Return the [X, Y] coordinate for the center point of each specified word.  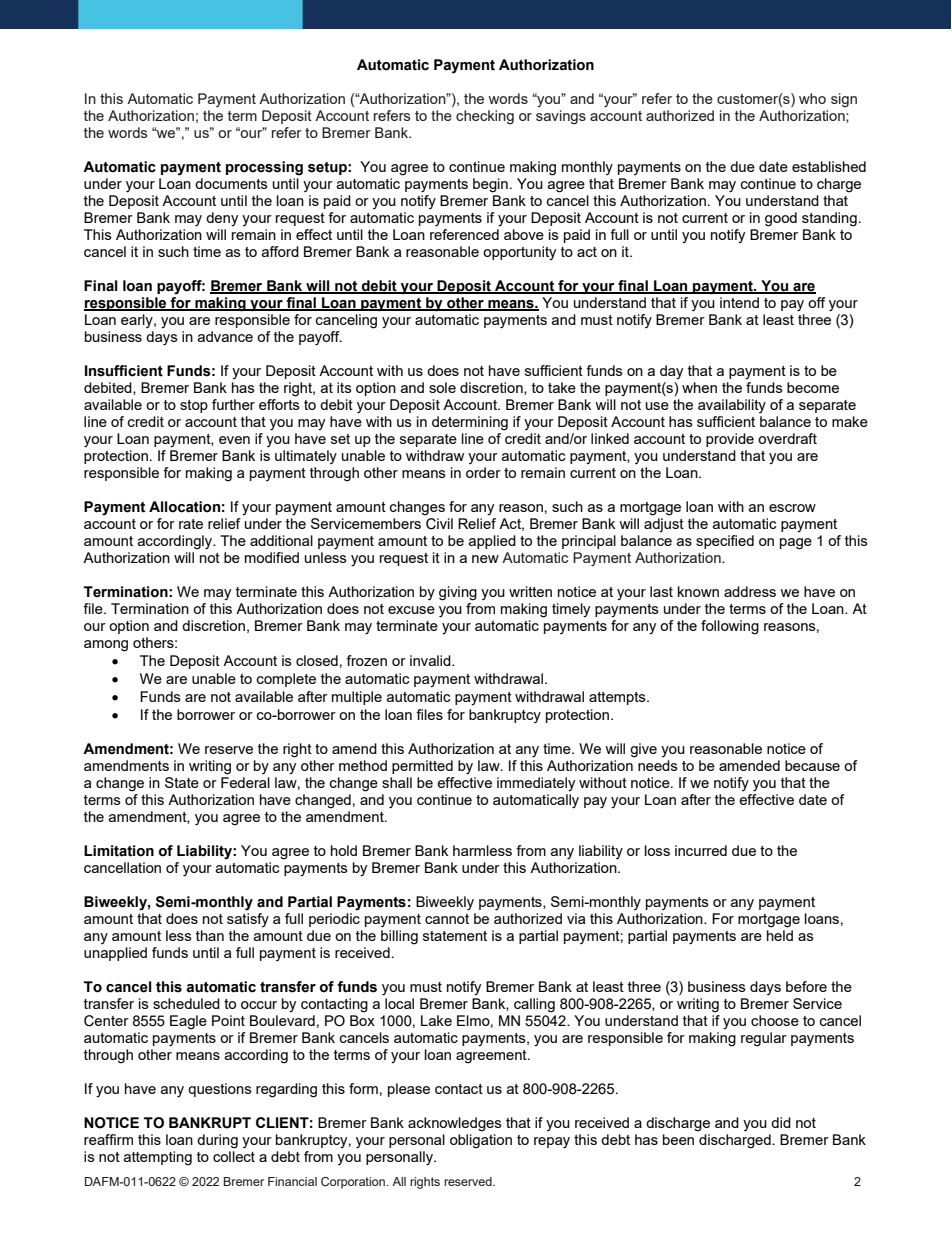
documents [231, 183]
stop [194, 406]
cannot [447, 919]
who [812, 98]
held [780, 935]
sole [442, 387]
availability [732, 406]
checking [485, 117]
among [106, 646]
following [730, 627]
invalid [431, 660]
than [210, 935]
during [217, 1141]
